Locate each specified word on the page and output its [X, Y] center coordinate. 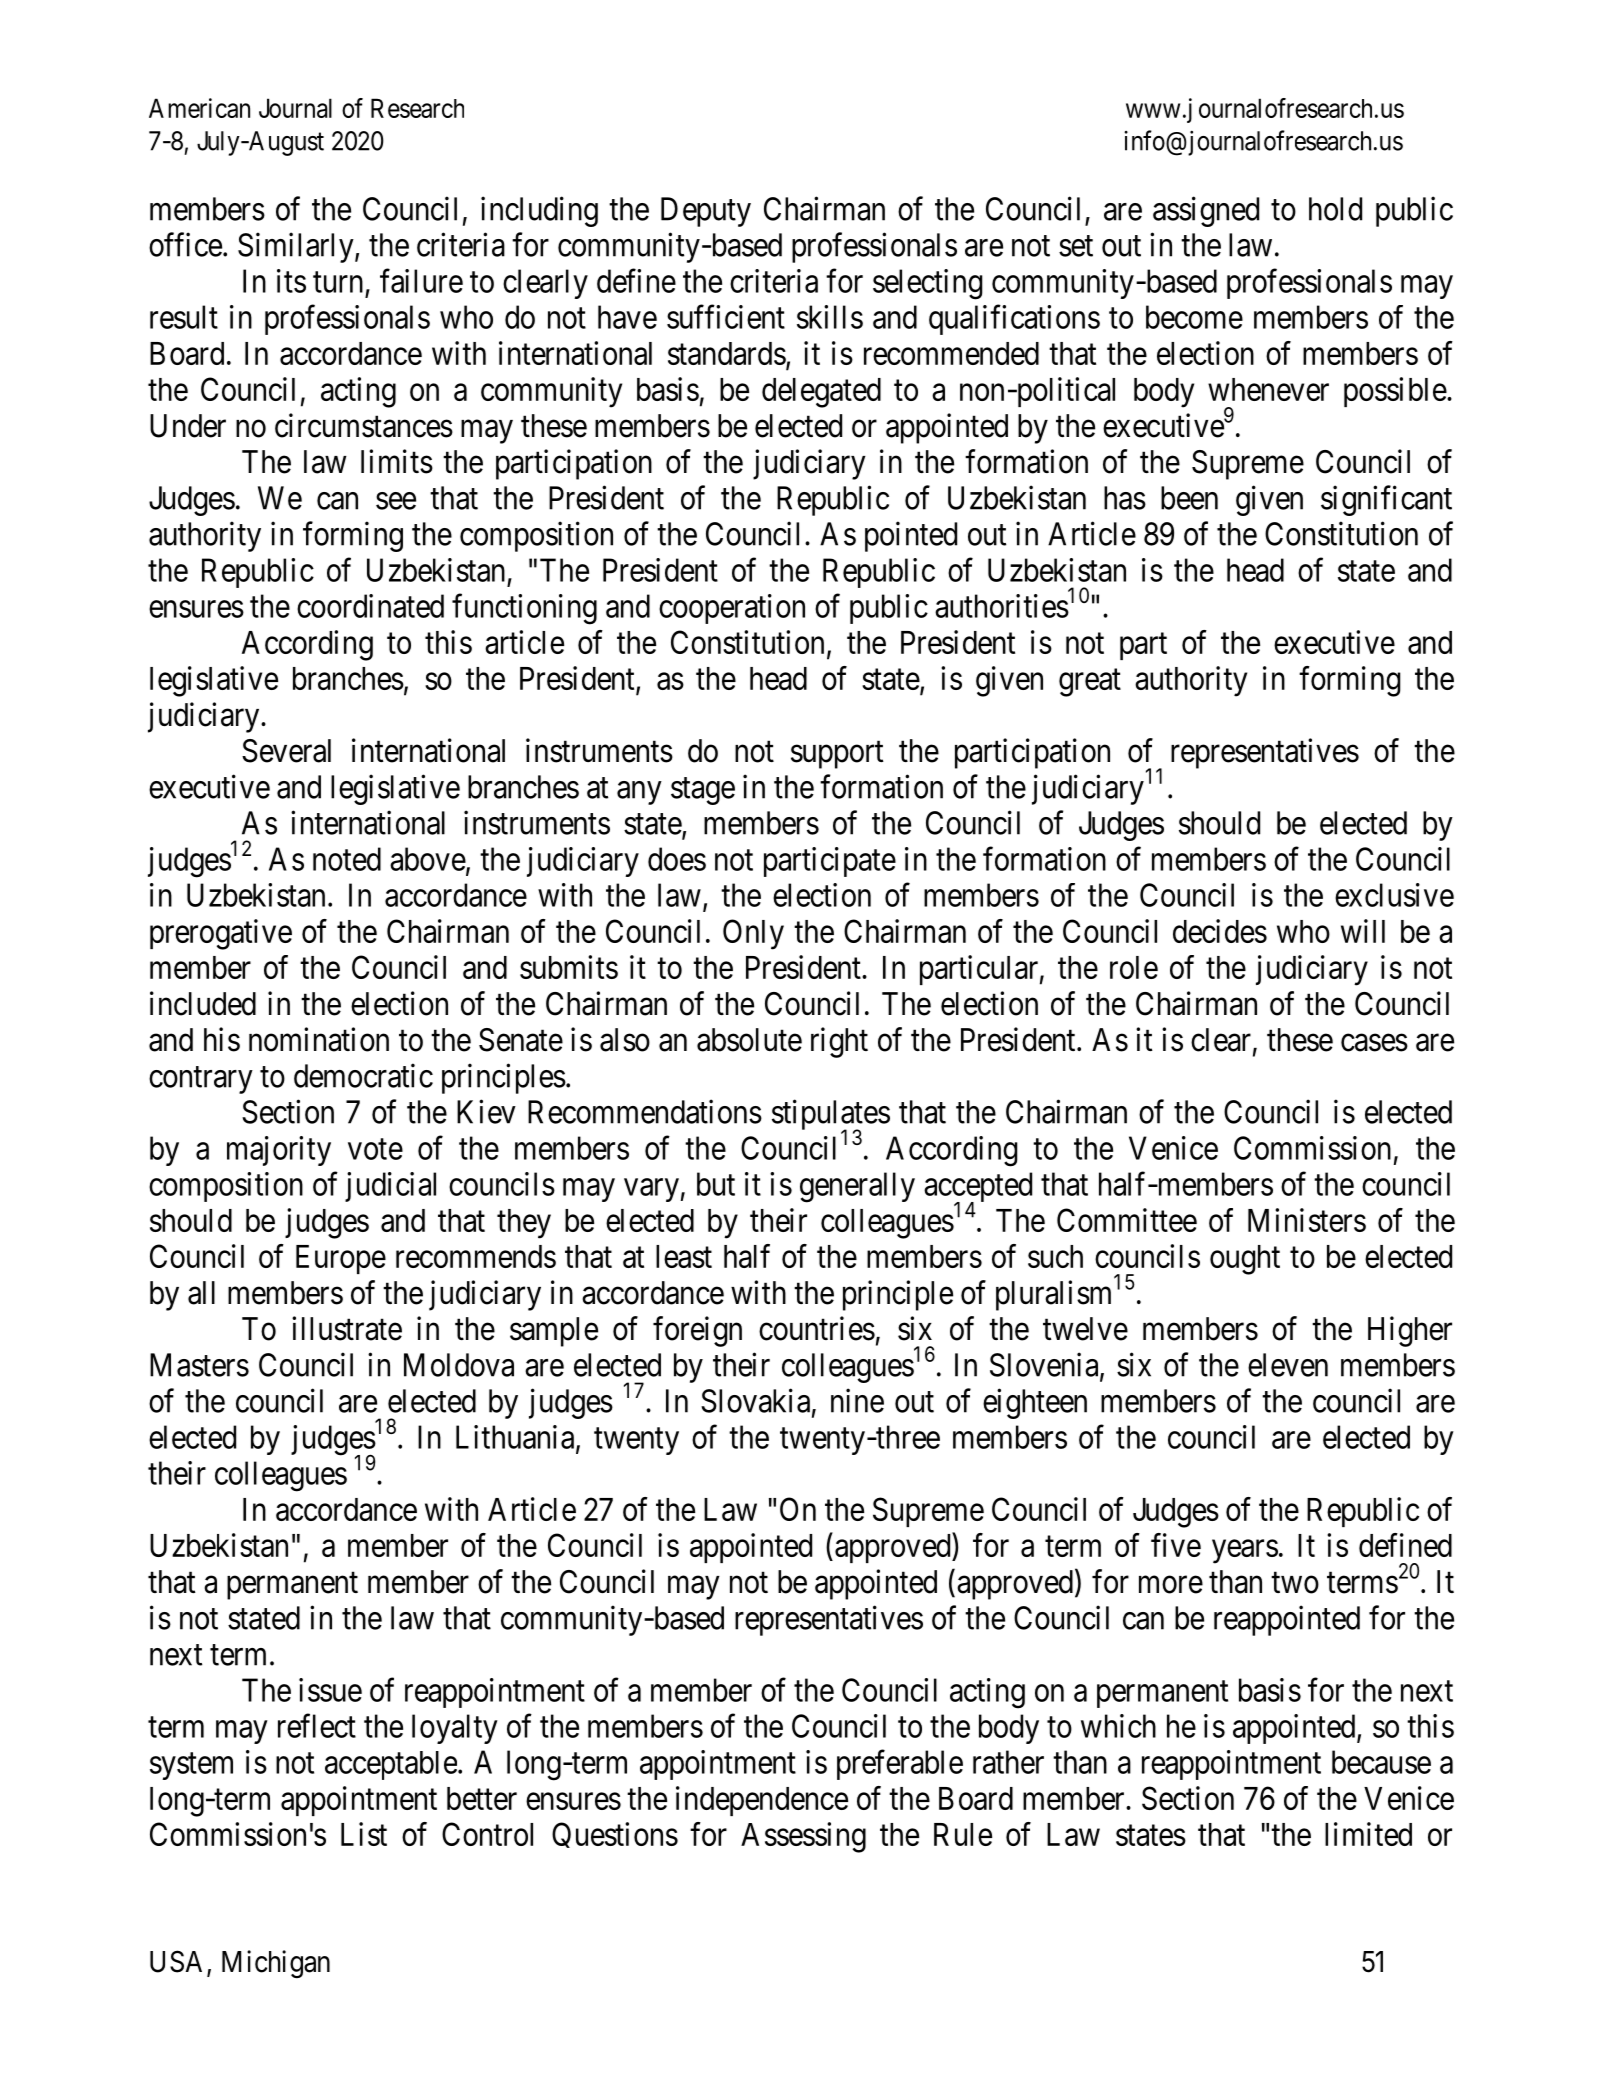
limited [1368, 1834]
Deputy [706, 212]
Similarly [297, 247]
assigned [1206, 211]
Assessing [803, 1837]
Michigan [276, 1964]
